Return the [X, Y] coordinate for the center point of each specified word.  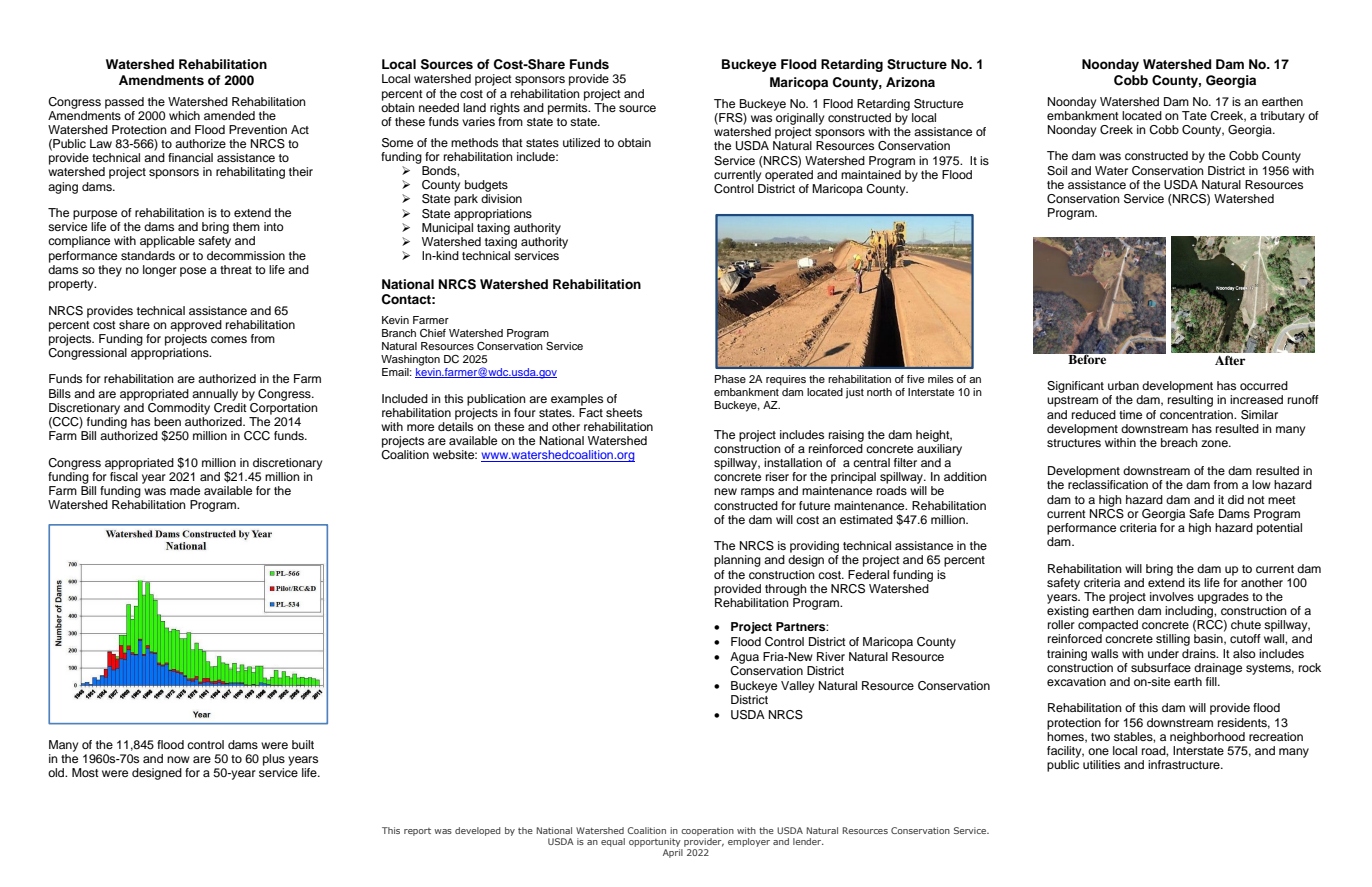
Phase [730, 379]
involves [1172, 596]
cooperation [707, 833]
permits [569, 107]
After [1230, 360]
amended [229, 115]
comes [229, 339]
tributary [1282, 117]
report [417, 832]
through [786, 590]
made [185, 490]
